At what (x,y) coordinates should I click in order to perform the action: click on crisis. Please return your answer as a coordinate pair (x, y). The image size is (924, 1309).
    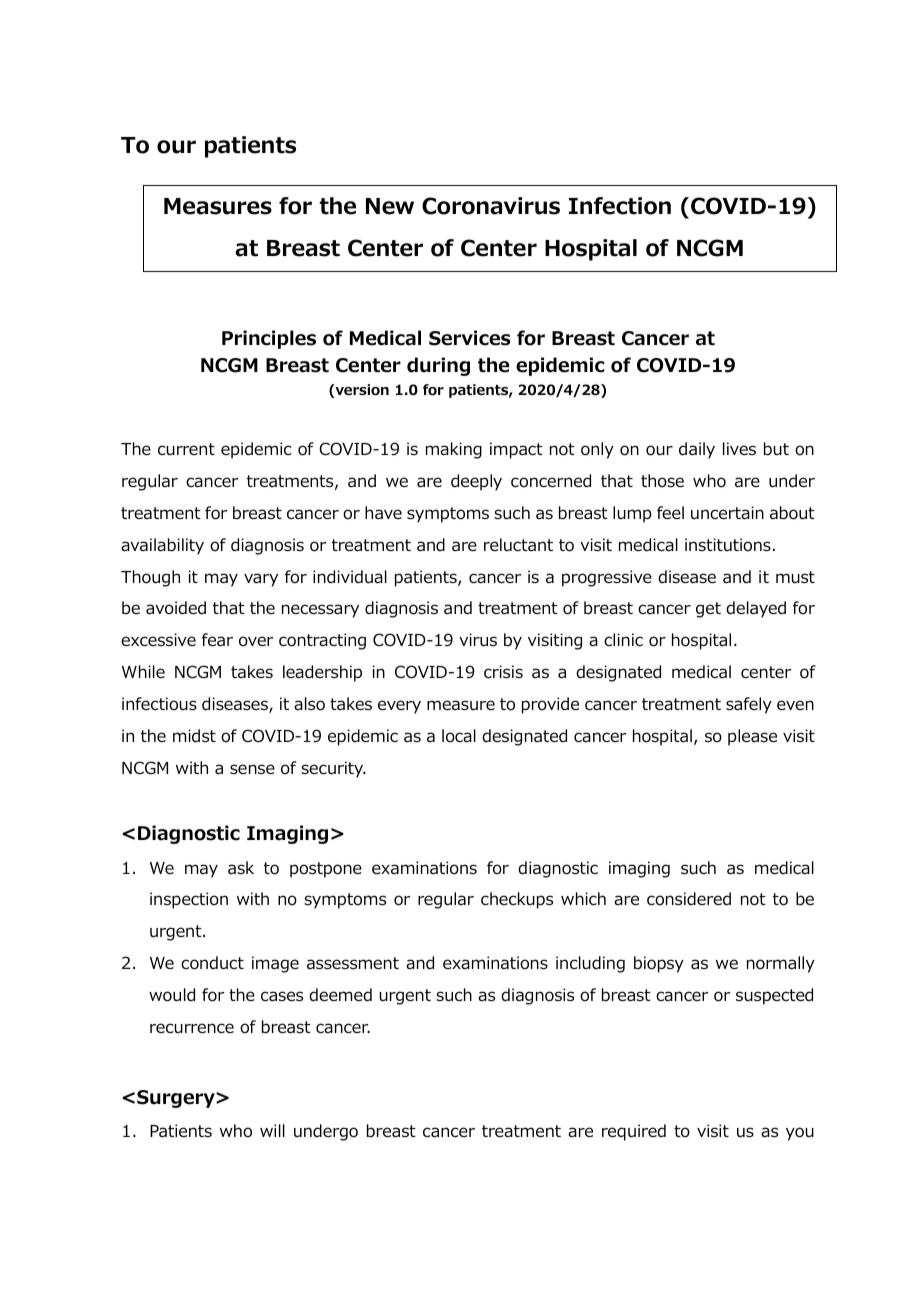
    Looking at the image, I should click on (503, 671).
